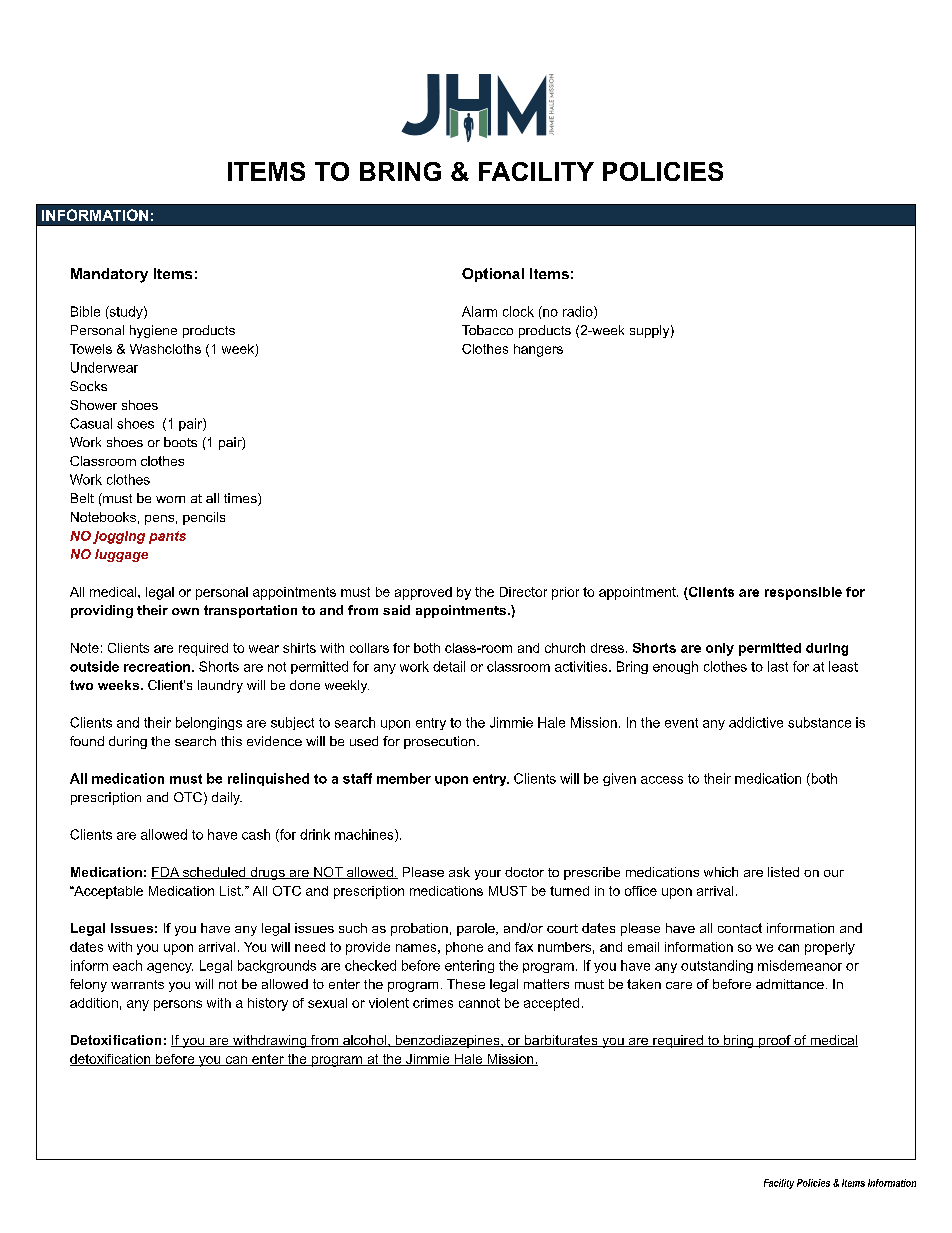 Image resolution: width=952 pixels, height=1233 pixels. I want to click on boots, so click(180, 442).
